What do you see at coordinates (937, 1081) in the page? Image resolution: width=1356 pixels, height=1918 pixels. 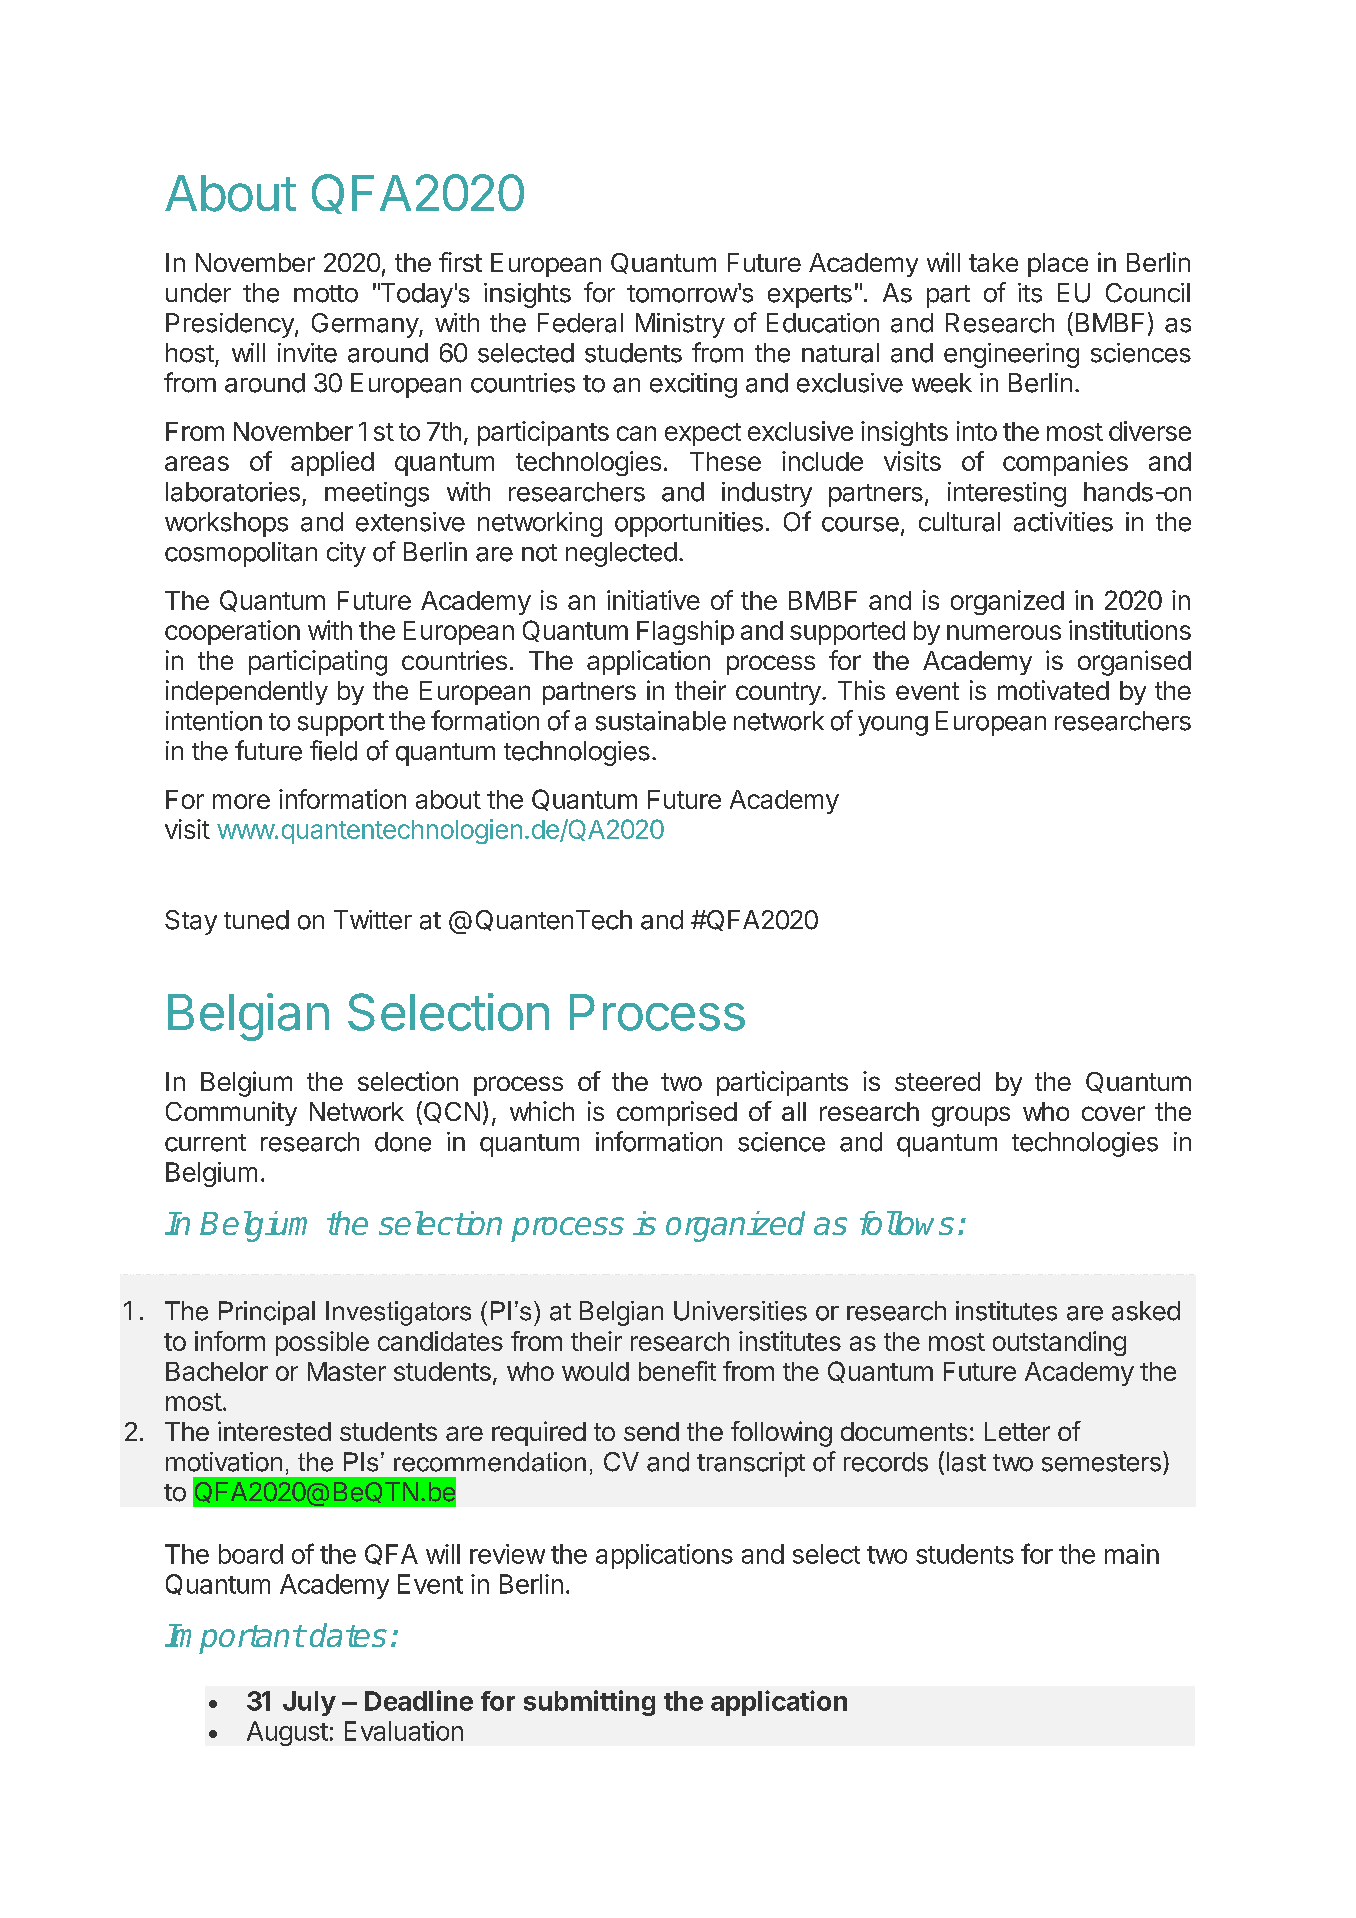 I see `steered` at bounding box center [937, 1081].
